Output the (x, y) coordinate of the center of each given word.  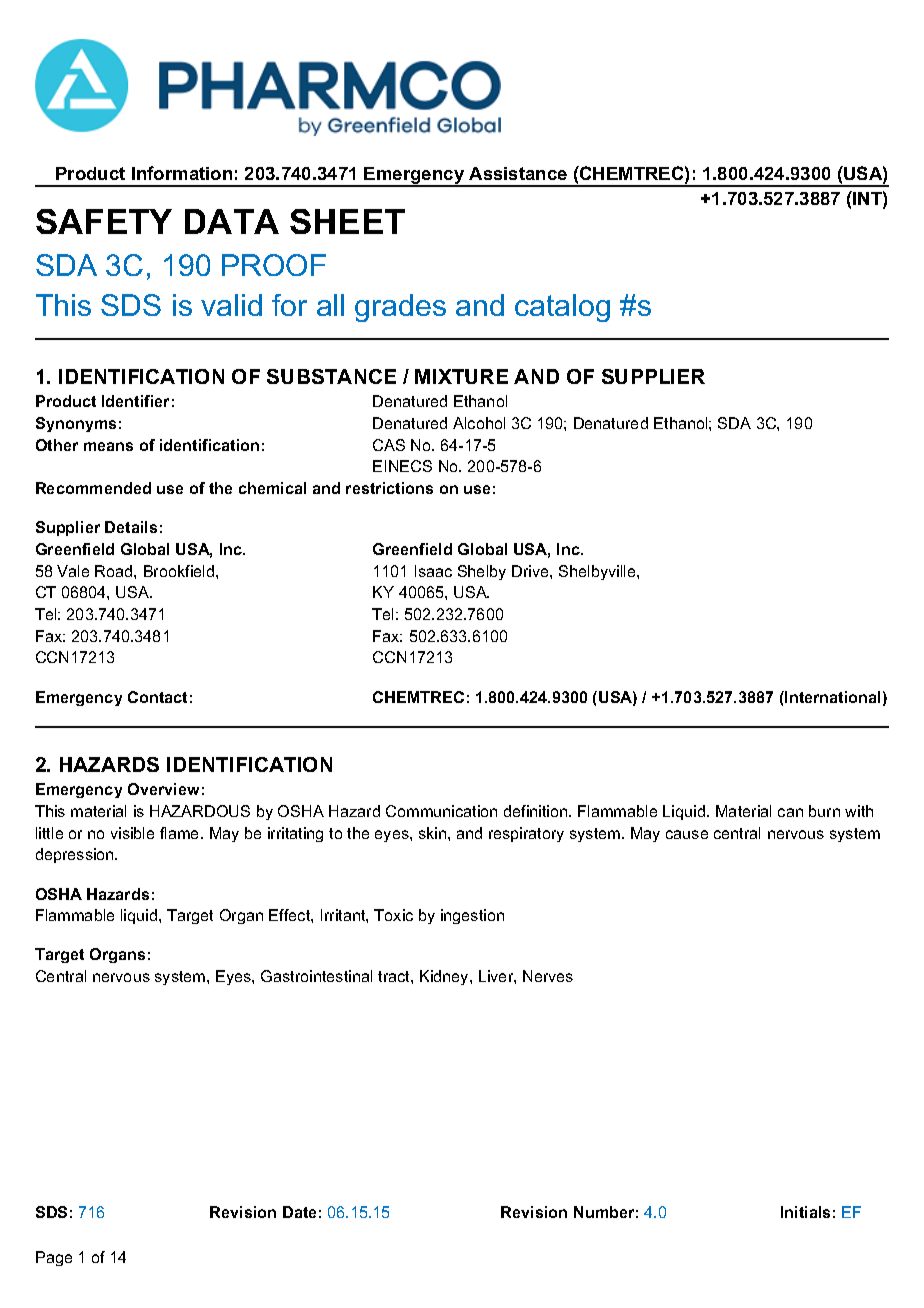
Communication (441, 811)
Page (54, 1258)
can (790, 812)
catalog (562, 308)
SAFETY (104, 221)
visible (132, 833)
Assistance (518, 173)
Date (299, 1212)
